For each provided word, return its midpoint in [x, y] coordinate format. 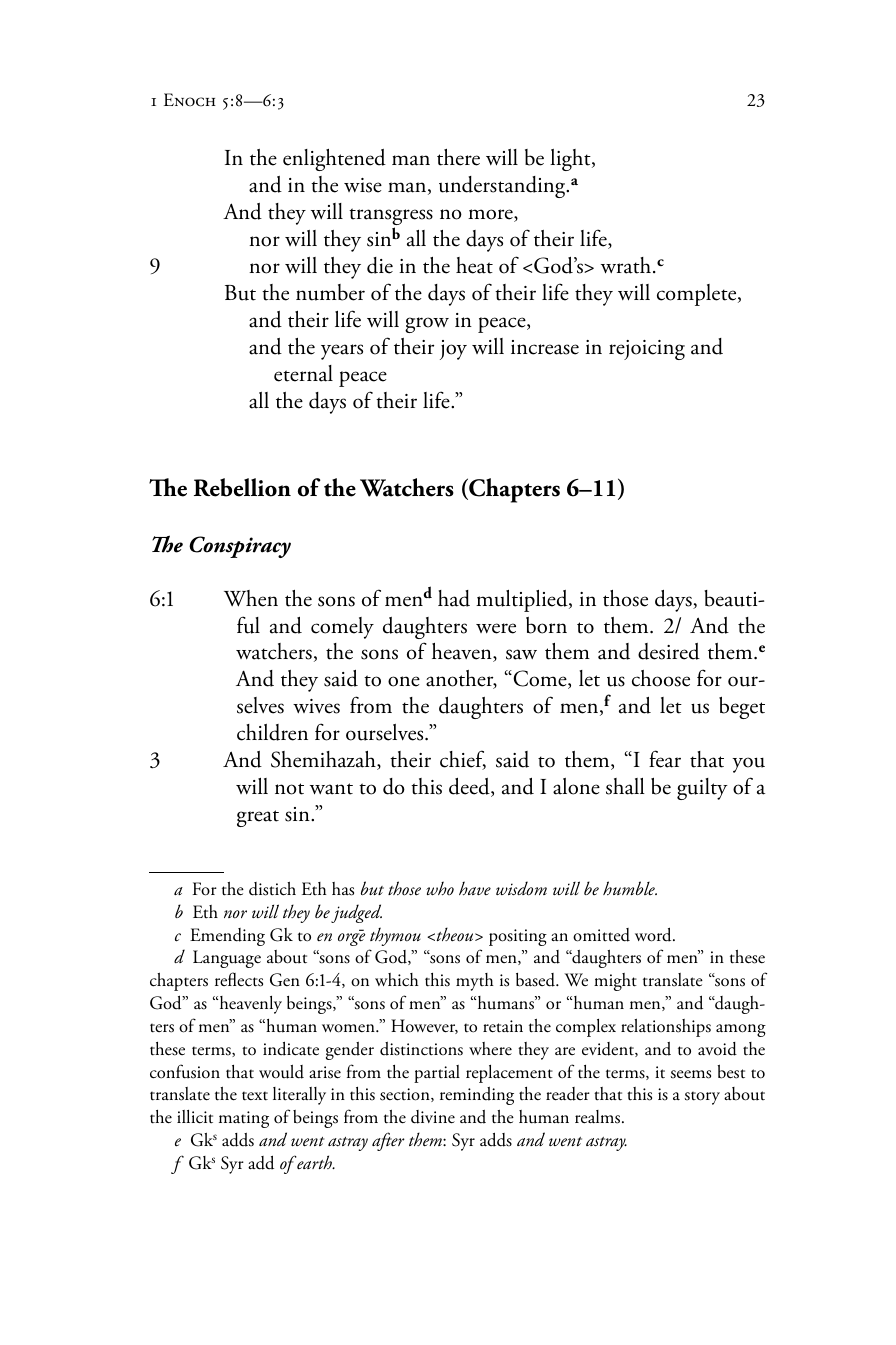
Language [227, 959]
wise [363, 185]
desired [669, 651]
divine [433, 1117]
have [475, 888]
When [251, 598]
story [702, 1098]
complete [698, 295]
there [458, 157]
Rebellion [242, 487]
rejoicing [647, 350]
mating [244, 1119]
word [654, 934]
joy [453, 350]
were [496, 628]
